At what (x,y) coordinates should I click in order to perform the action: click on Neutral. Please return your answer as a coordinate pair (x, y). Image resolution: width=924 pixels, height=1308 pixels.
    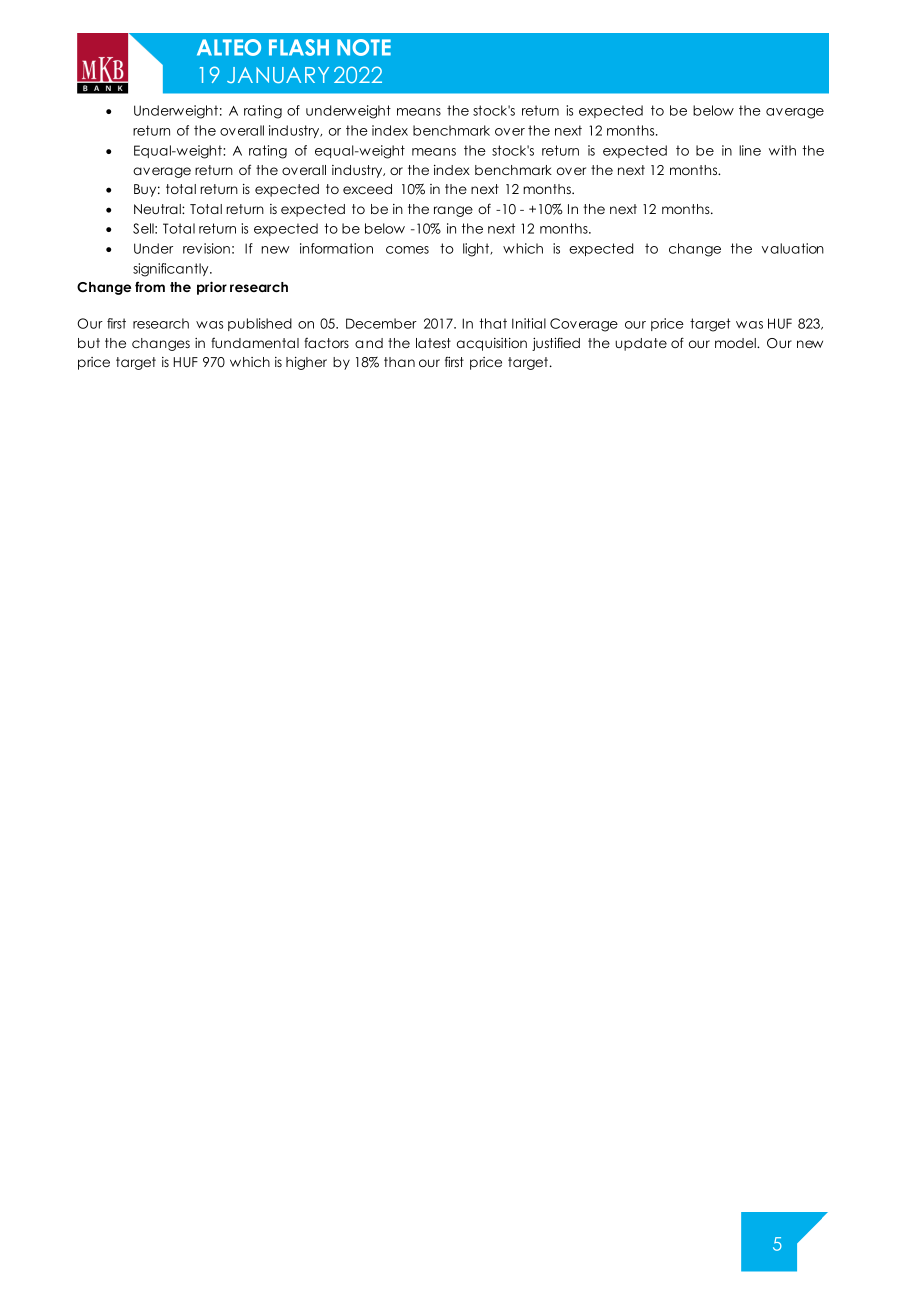
    Looking at the image, I should click on (158, 209).
